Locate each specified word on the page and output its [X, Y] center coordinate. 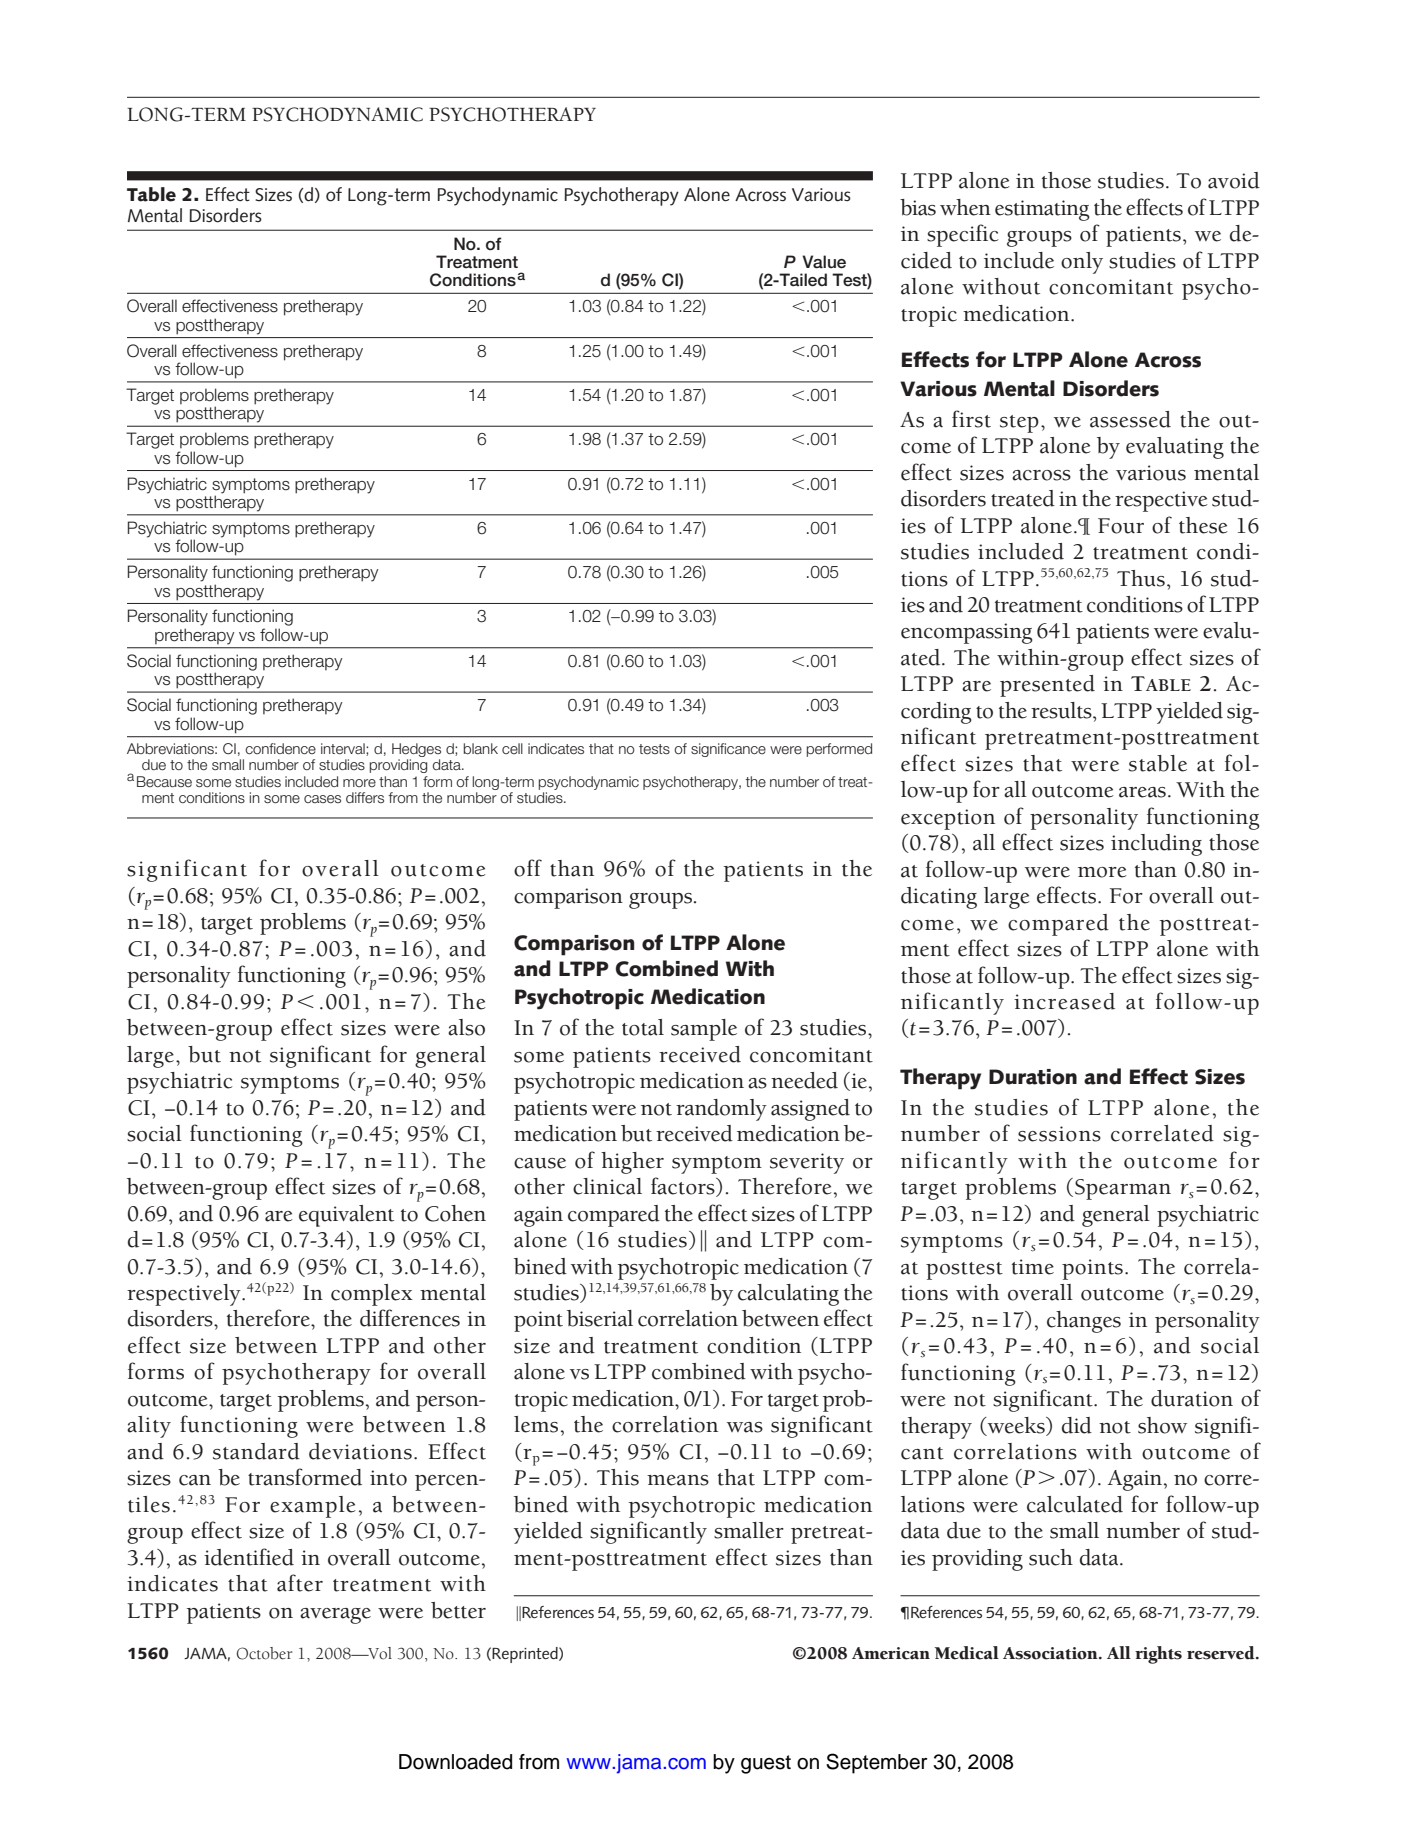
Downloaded [455, 1762]
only [1082, 263]
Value [824, 262]
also [466, 1027]
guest [766, 1764]
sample [704, 1030]
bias [918, 207]
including [1156, 845]
